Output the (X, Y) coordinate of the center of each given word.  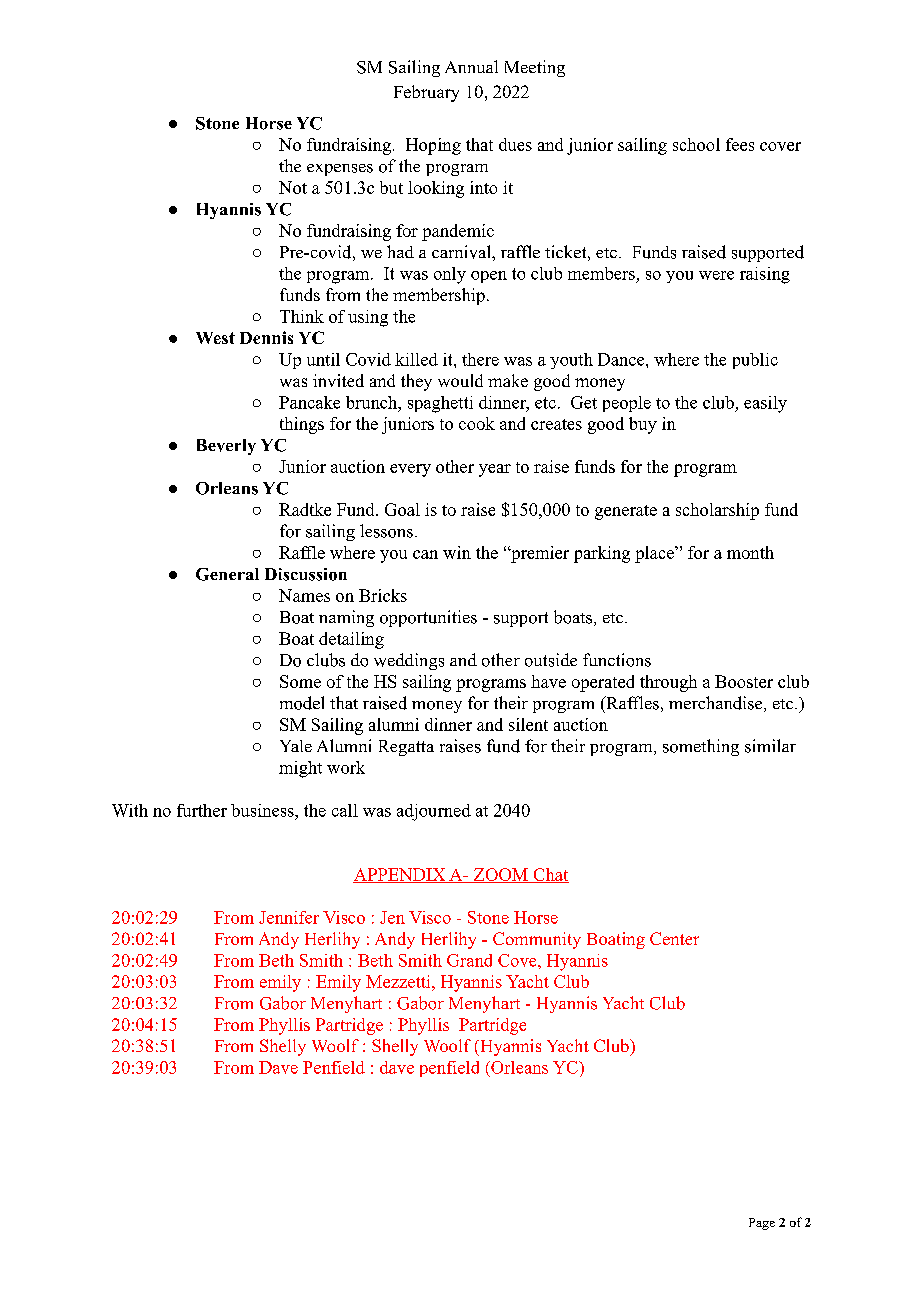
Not (293, 187)
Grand (469, 960)
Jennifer (289, 917)
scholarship (717, 511)
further (202, 810)
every (410, 470)
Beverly (226, 447)
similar (770, 746)
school (696, 144)
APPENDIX (400, 875)
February (426, 93)
